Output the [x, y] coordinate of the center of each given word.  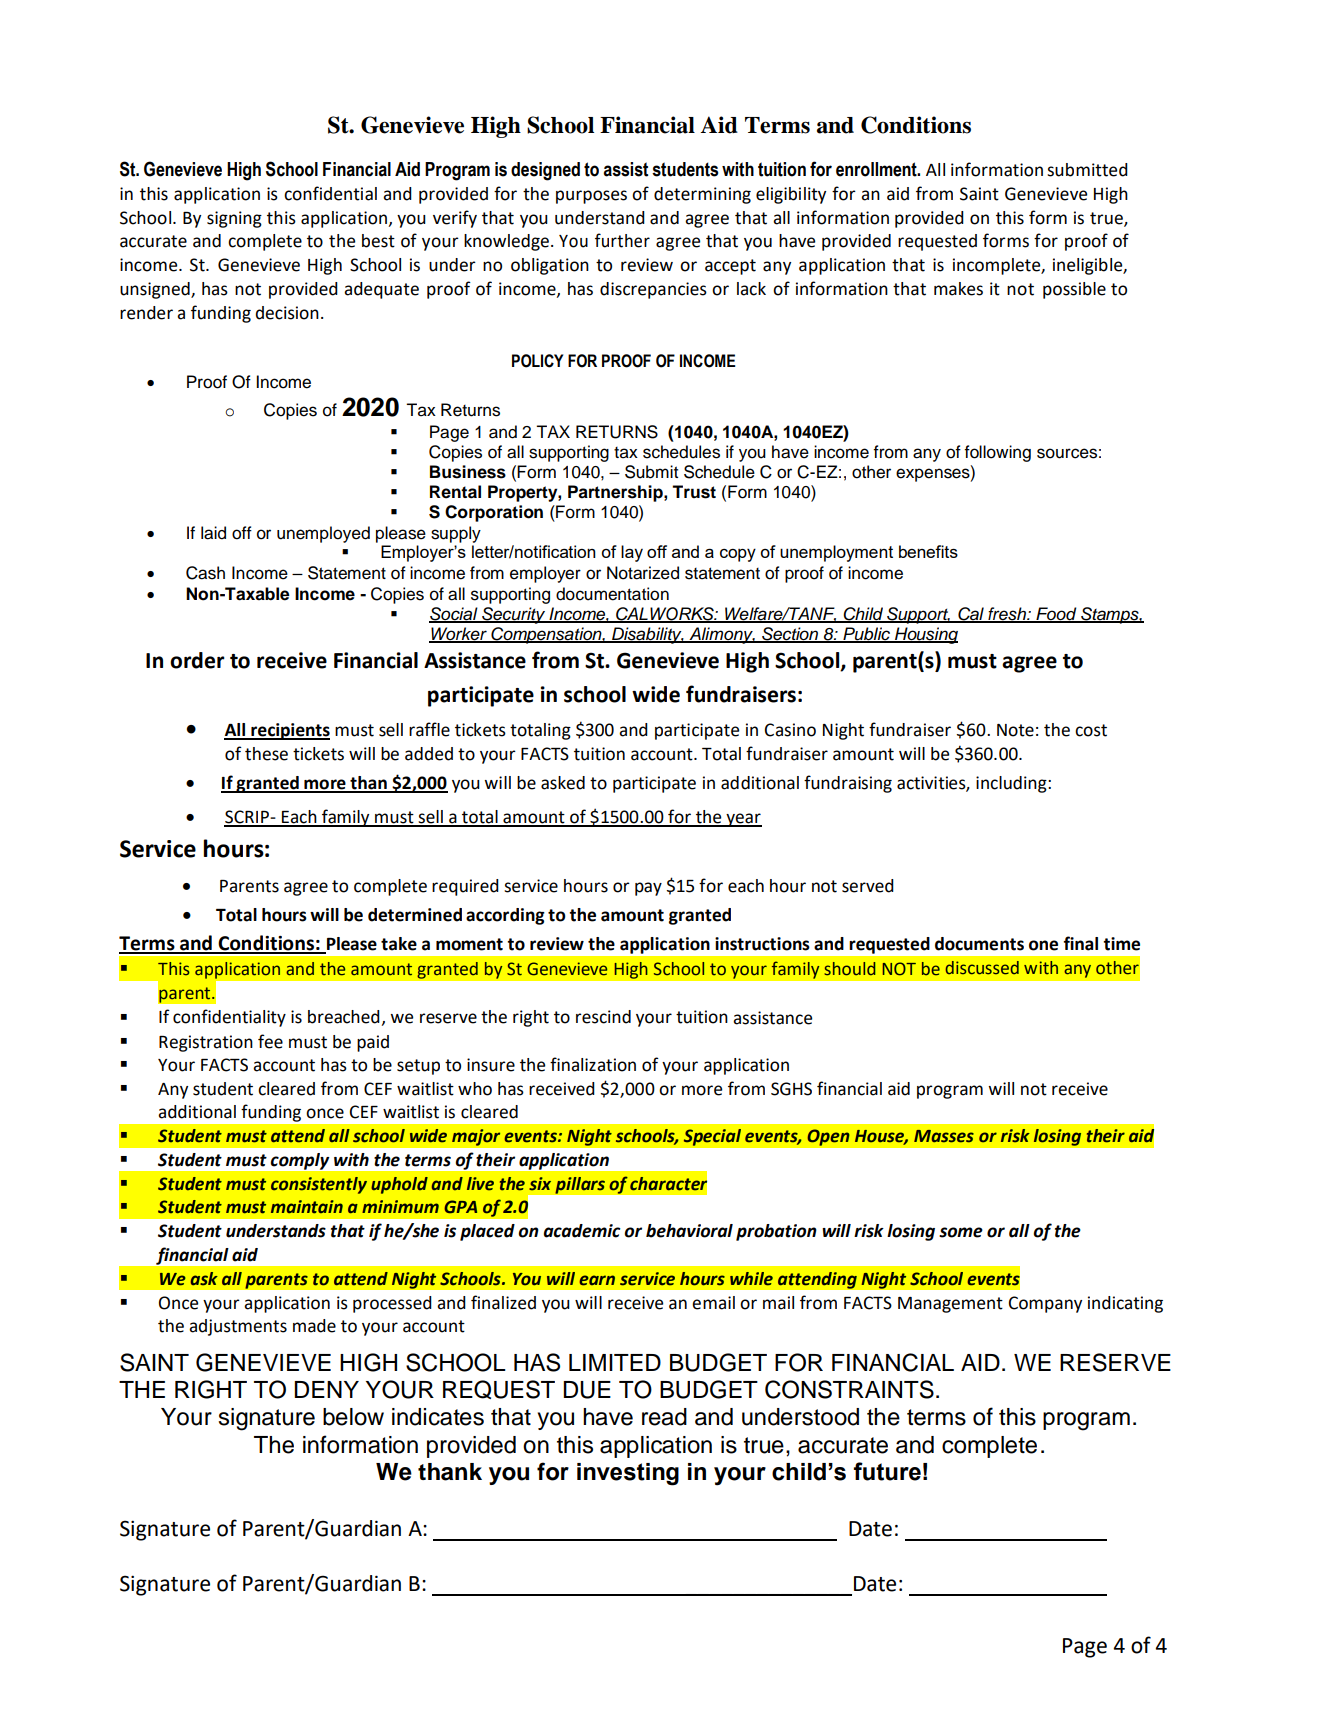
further [622, 240]
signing [234, 219]
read [664, 1417]
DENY [326, 1389]
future [887, 1471]
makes [958, 289]
